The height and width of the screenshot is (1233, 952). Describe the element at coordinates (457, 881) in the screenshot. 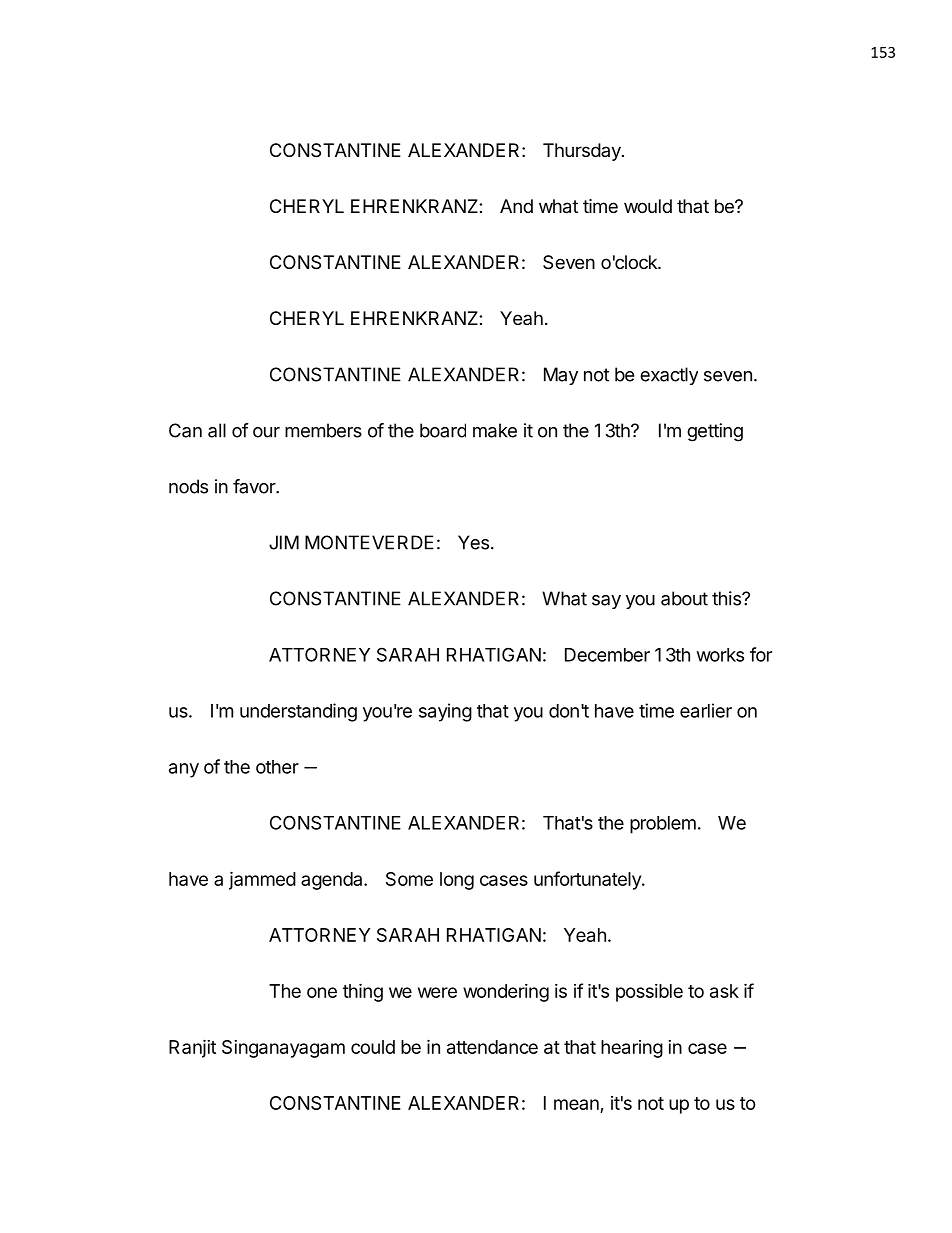

I see `long` at that location.
